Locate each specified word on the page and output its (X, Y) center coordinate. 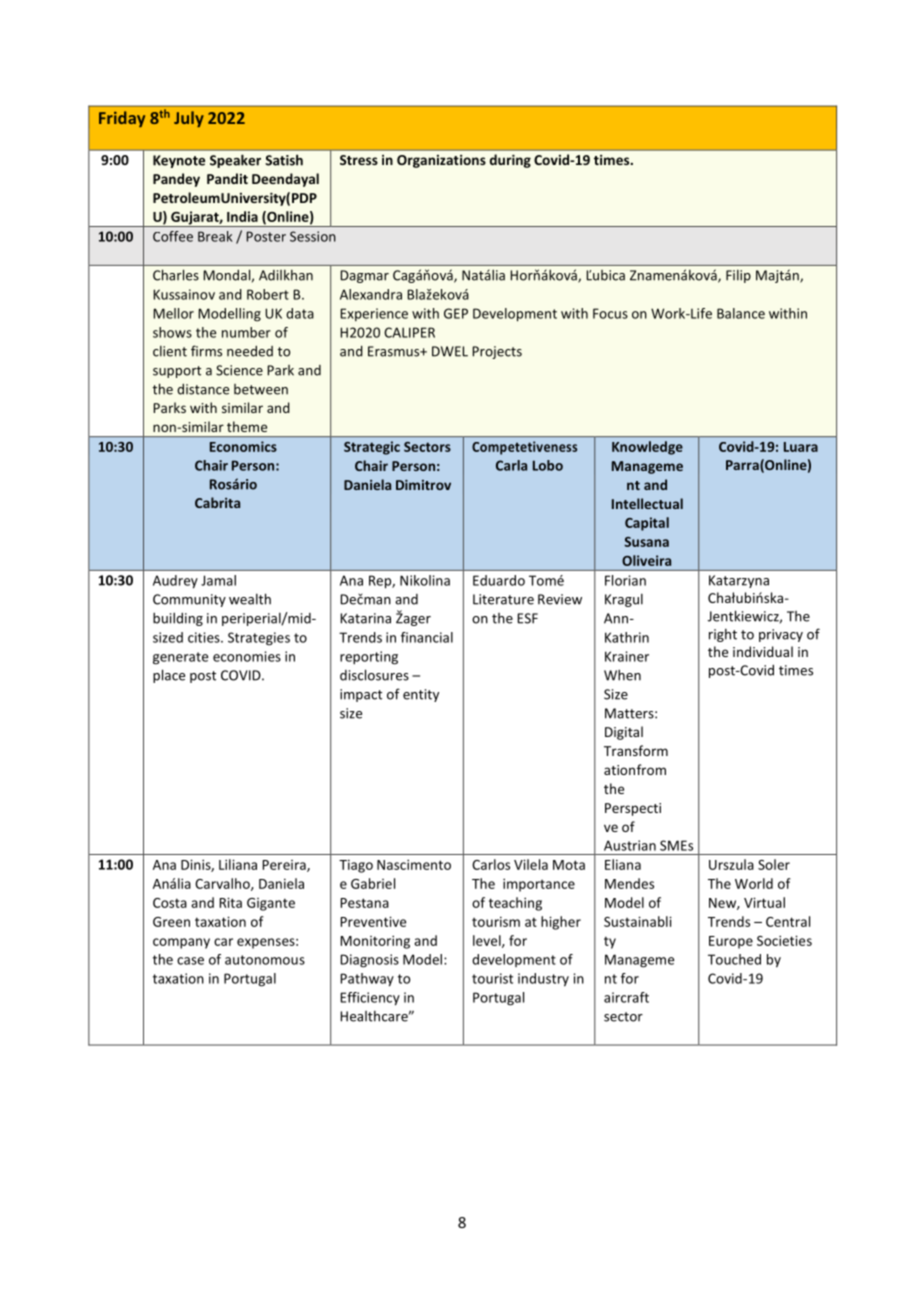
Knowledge (647, 448)
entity (421, 695)
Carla (511, 465)
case (190, 961)
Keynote (179, 161)
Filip (738, 276)
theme (247, 426)
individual (763, 651)
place (169, 676)
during (510, 161)
